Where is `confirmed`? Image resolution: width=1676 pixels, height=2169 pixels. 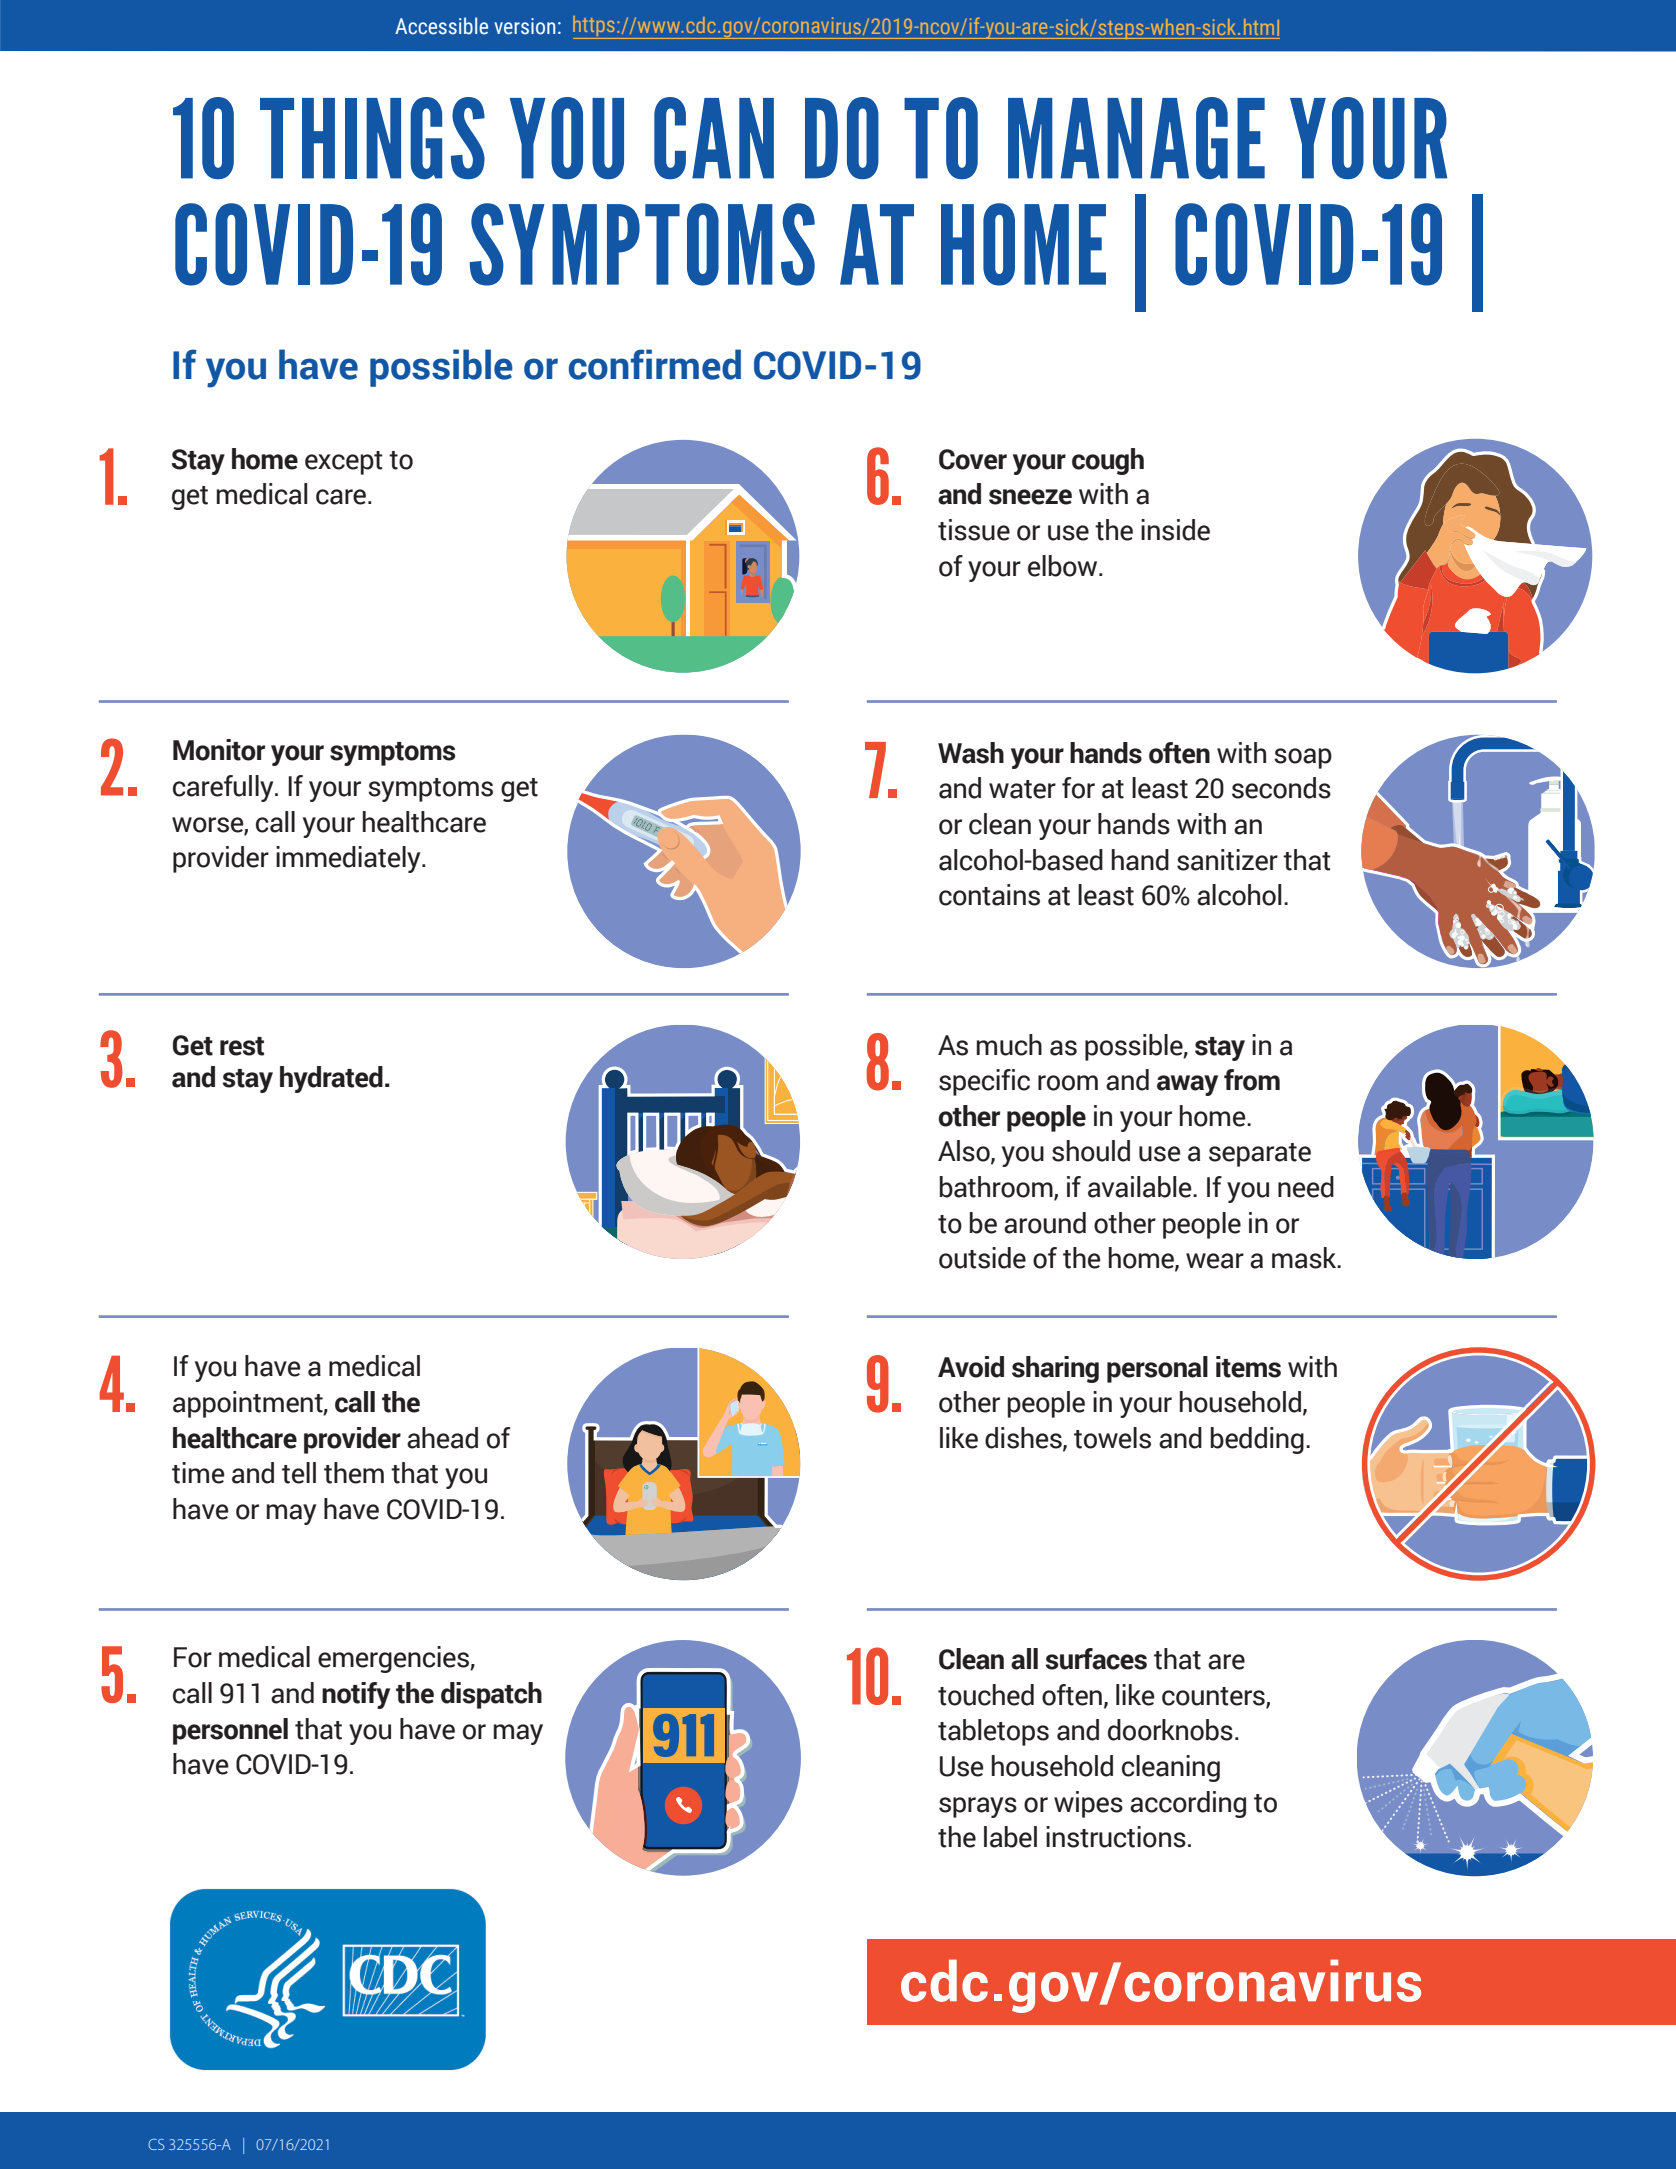
confirmed is located at coordinates (655, 364).
